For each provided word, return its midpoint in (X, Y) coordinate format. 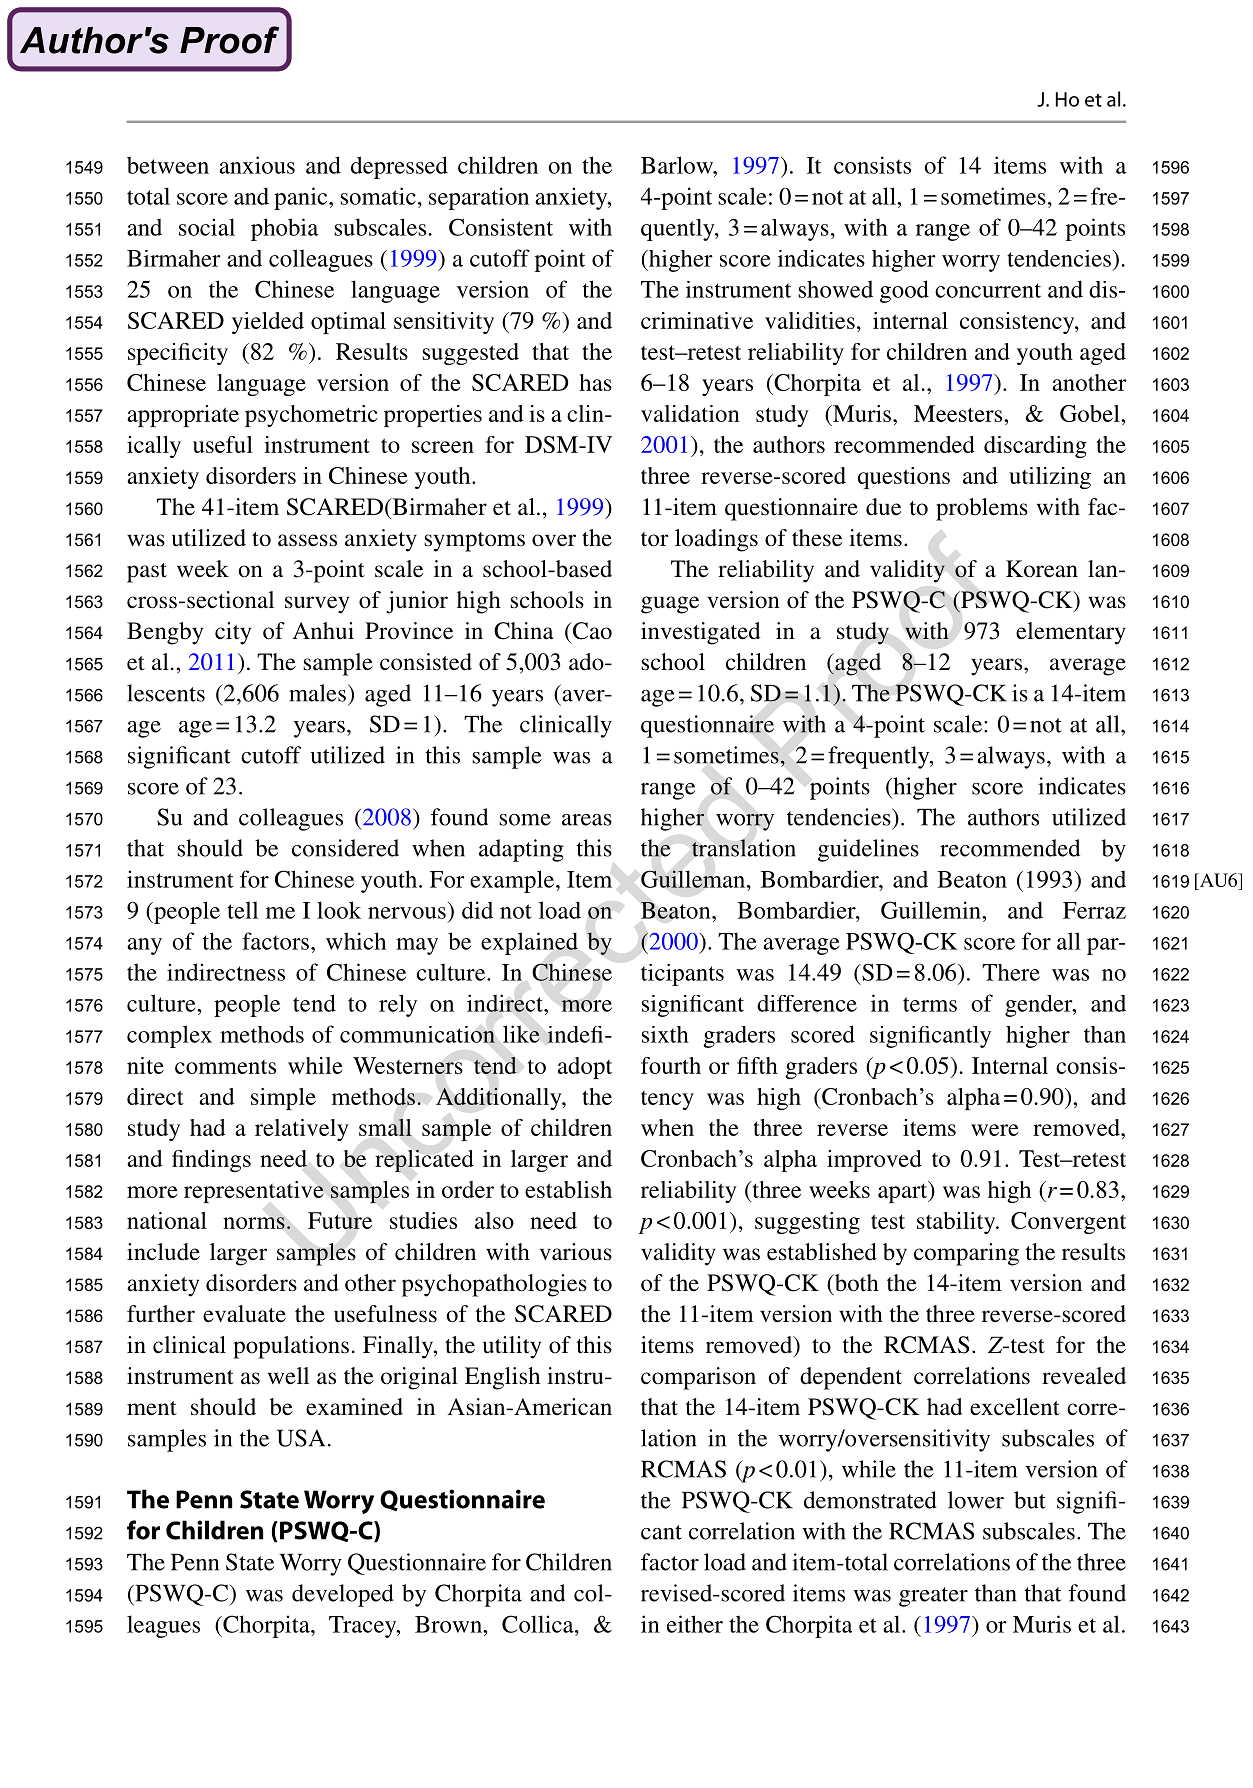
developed (343, 1595)
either (695, 1624)
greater (933, 1597)
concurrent (988, 290)
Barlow (678, 165)
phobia (284, 229)
